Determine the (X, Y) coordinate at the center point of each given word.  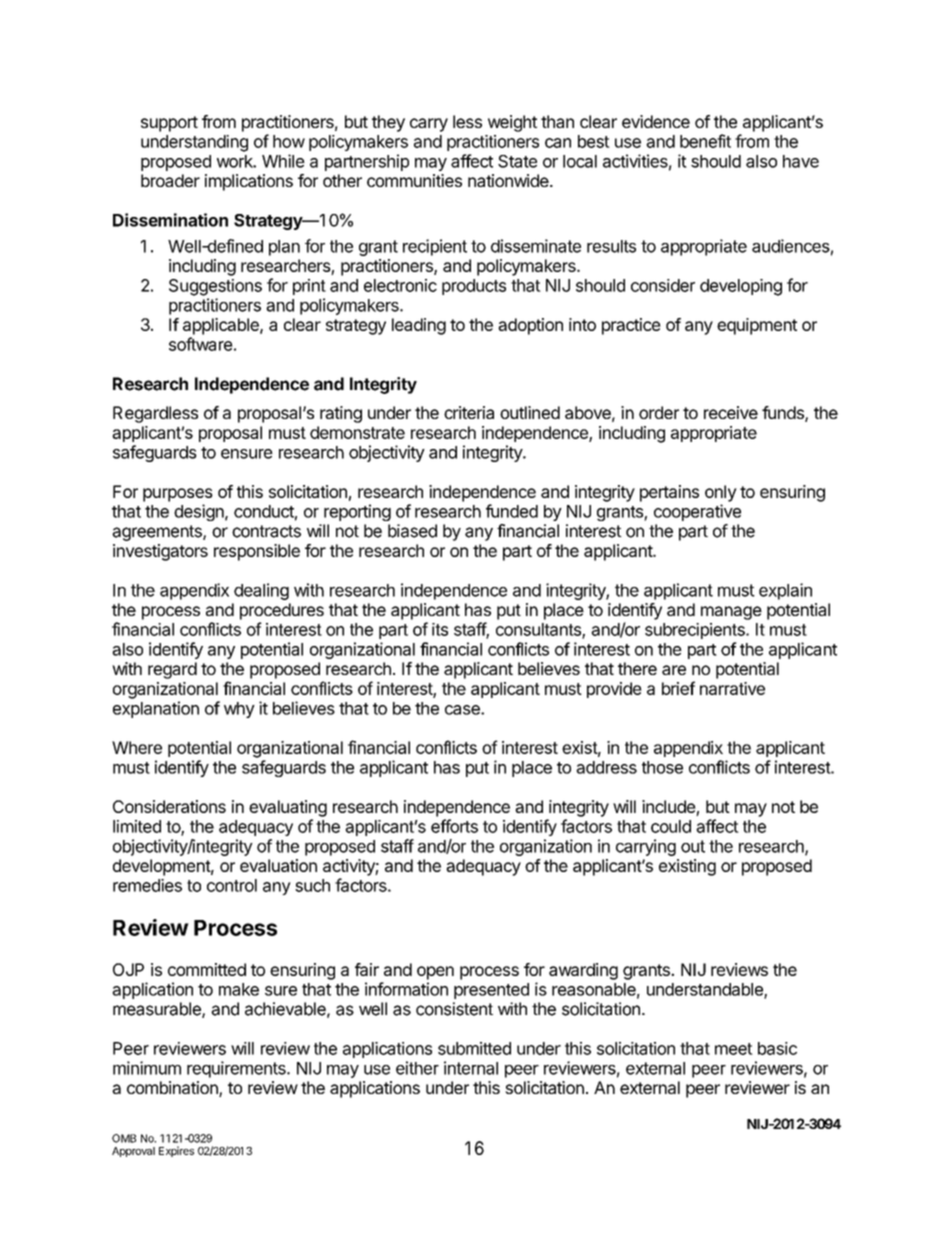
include (669, 808)
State (517, 161)
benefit (705, 141)
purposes (178, 495)
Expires (176, 1151)
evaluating (288, 808)
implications (249, 182)
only (721, 493)
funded (512, 511)
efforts (454, 826)
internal (471, 1068)
